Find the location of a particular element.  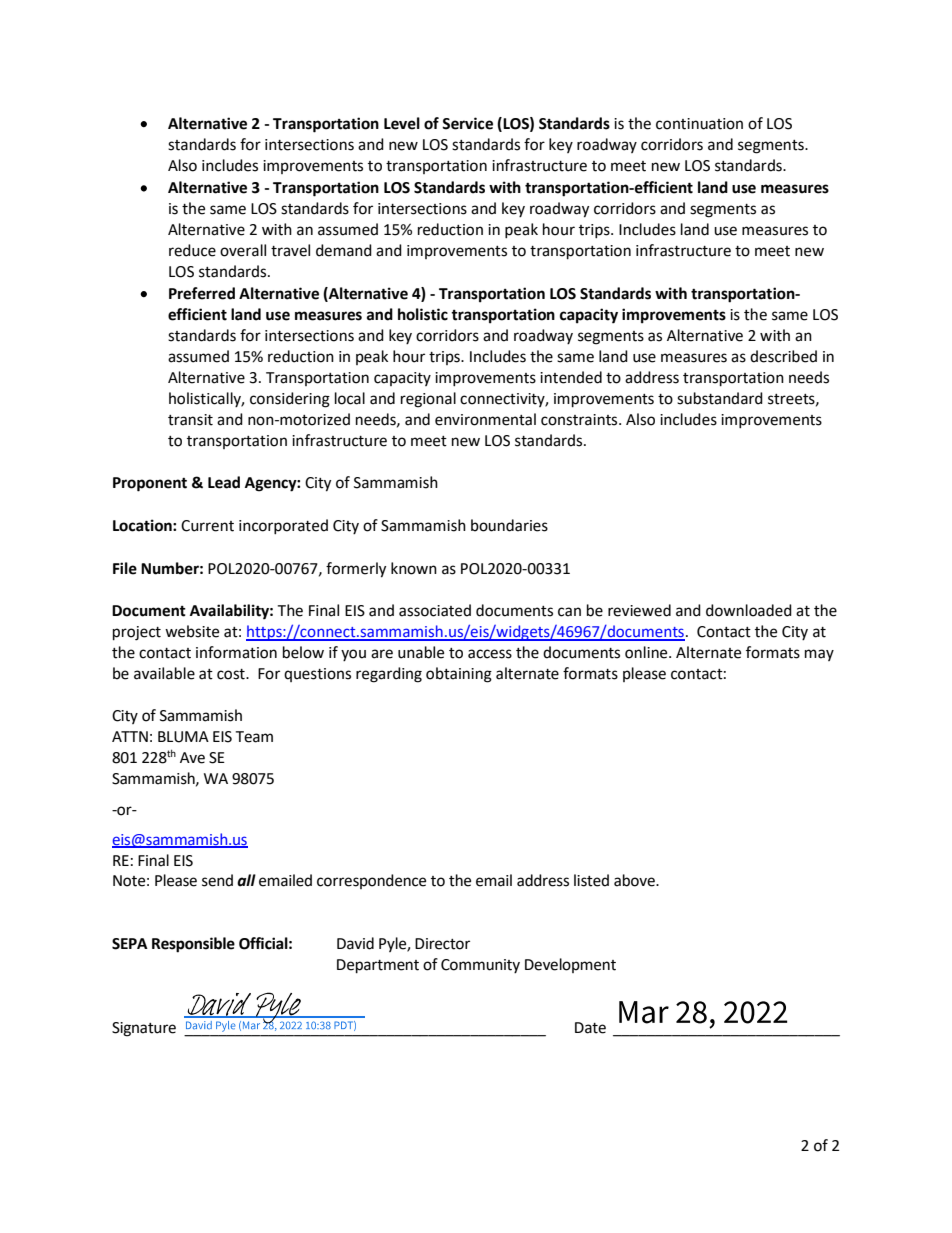

above is located at coordinates (635, 880).
